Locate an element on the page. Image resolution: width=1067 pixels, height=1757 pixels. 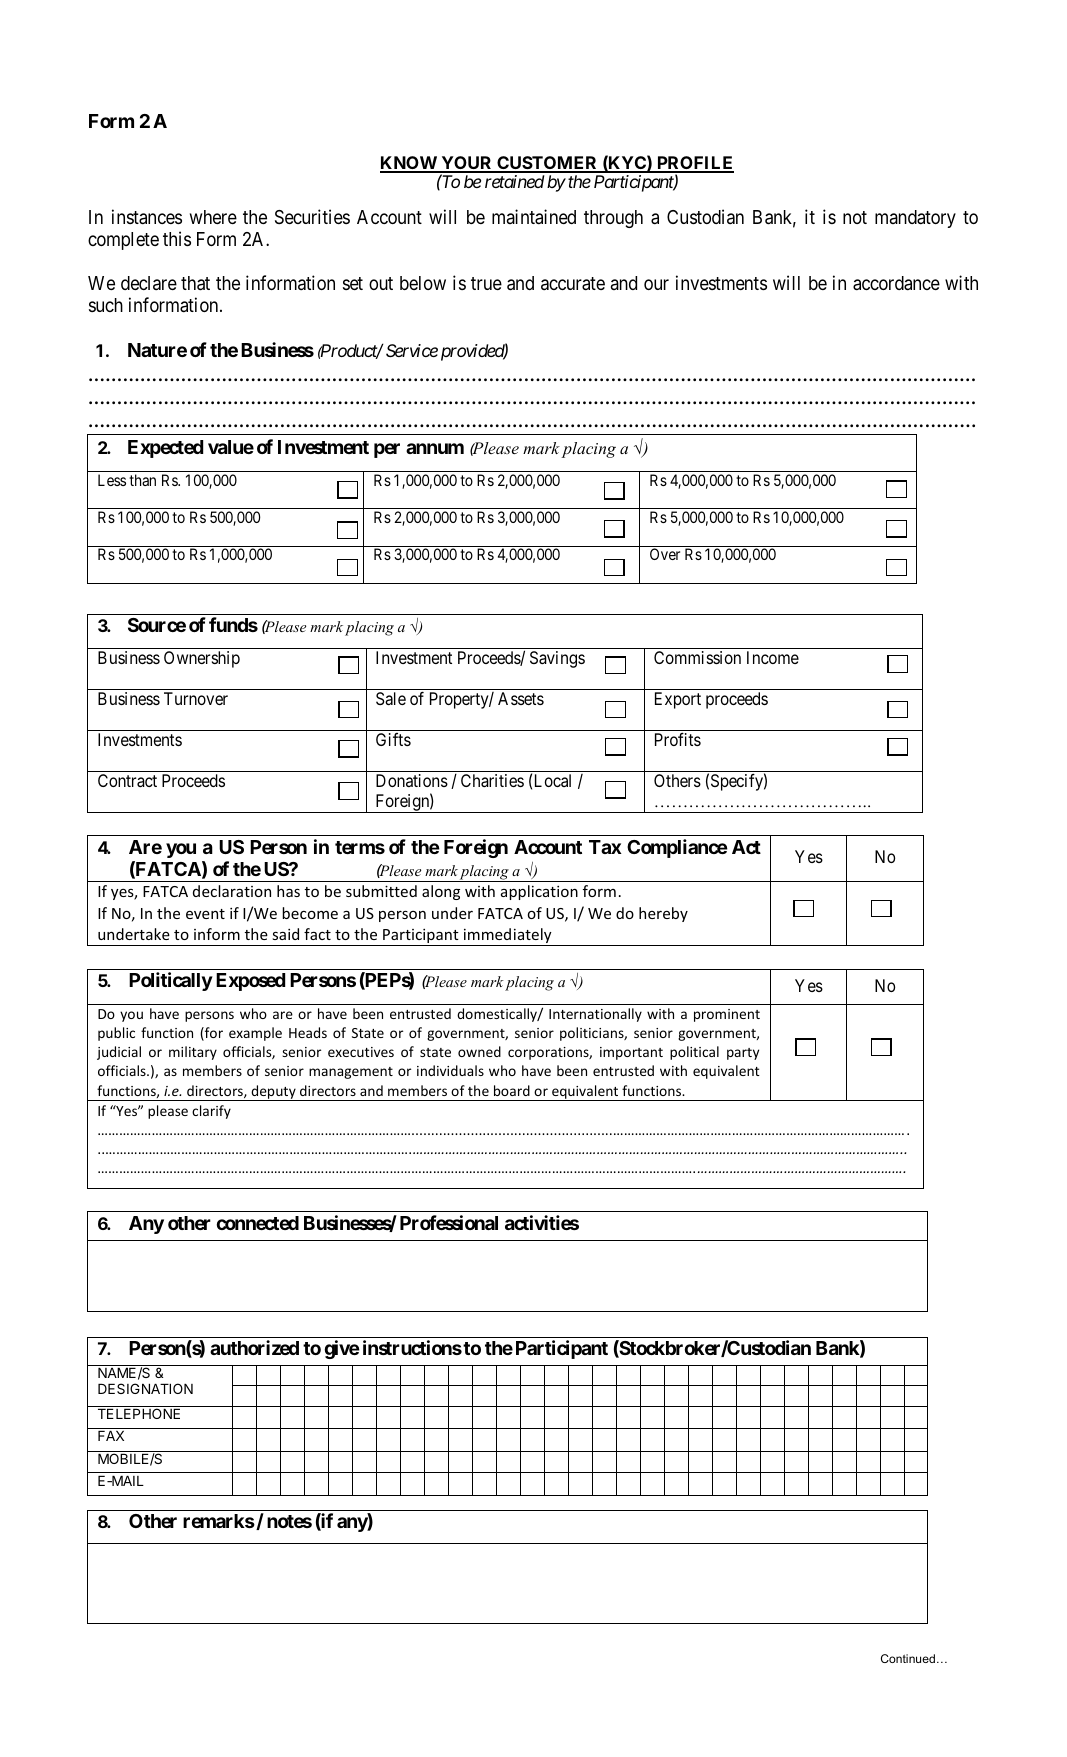
Professional is located at coordinates (449, 1222).
